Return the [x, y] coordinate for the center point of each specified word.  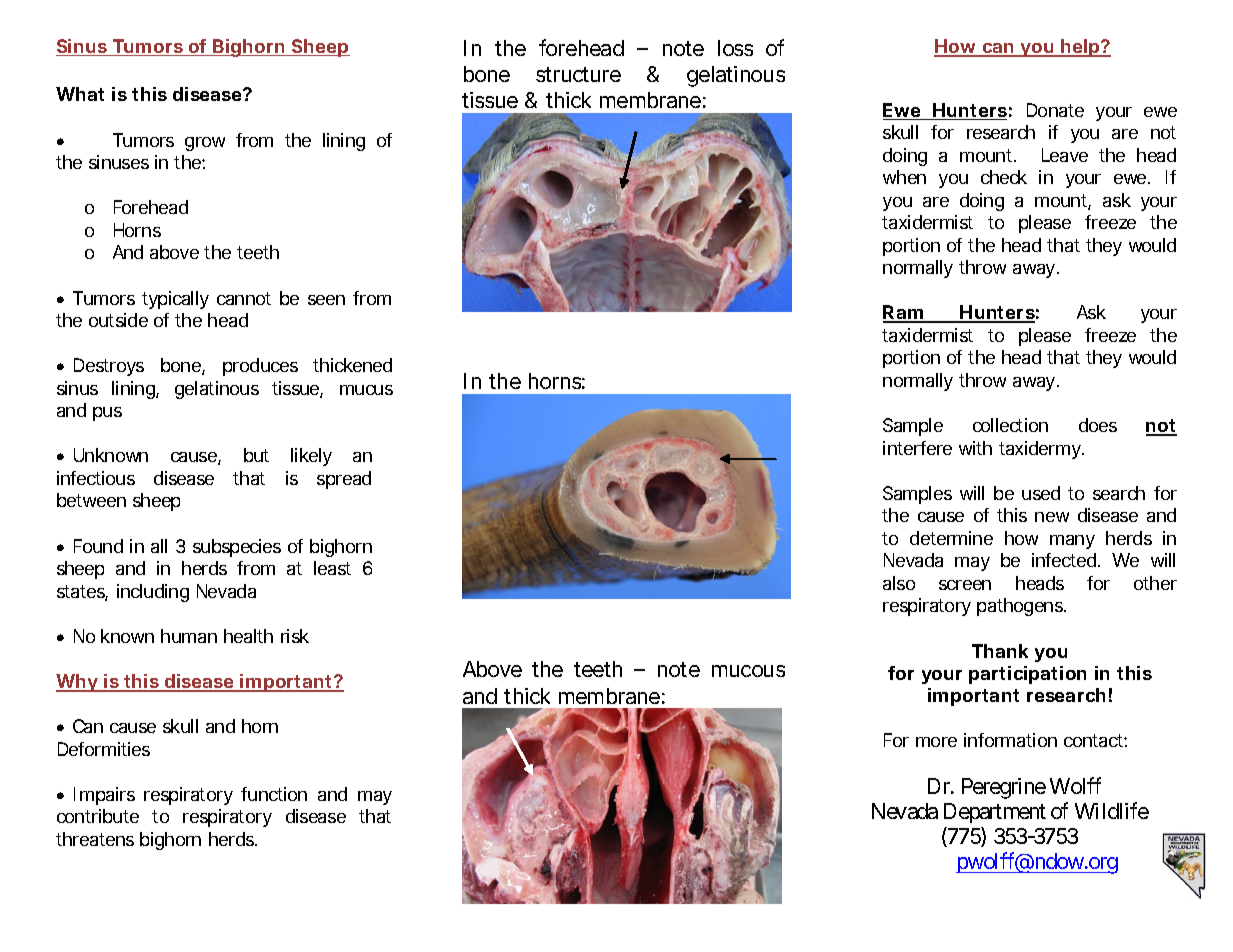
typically [175, 300]
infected [1064, 560]
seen [326, 300]
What [80, 94]
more [936, 742]
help [1079, 48]
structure [578, 74]
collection [1010, 425]
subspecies [237, 548]
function [274, 794]
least [332, 568]
